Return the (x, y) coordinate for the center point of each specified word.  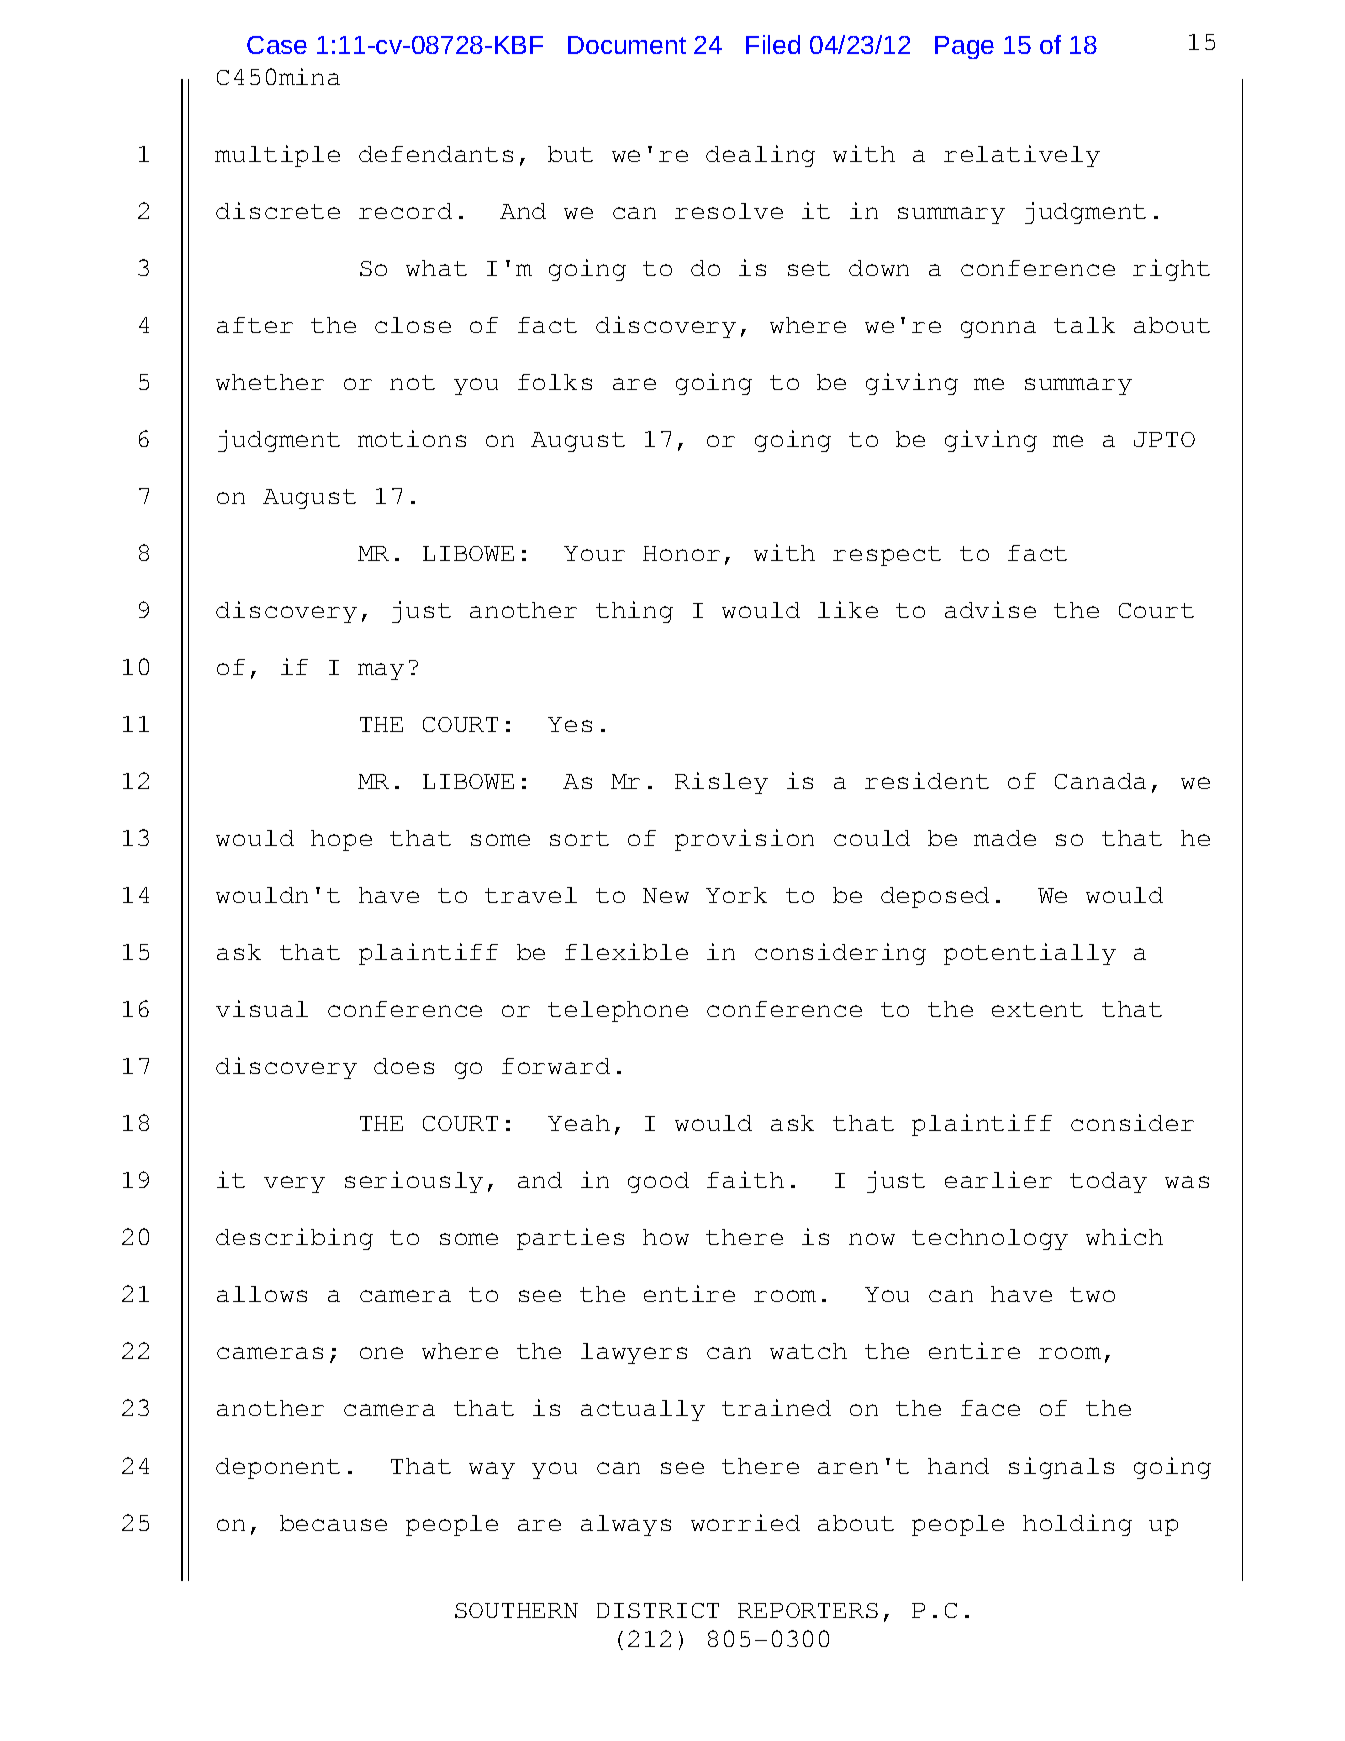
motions (412, 438)
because (333, 1523)
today (1108, 1182)
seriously (414, 1182)
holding (1077, 1525)
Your (594, 553)
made (1005, 838)
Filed (773, 44)
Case (277, 45)
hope (341, 840)
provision (744, 840)
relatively (1022, 156)
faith (745, 1179)
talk (1084, 325)
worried (745, 1522)
